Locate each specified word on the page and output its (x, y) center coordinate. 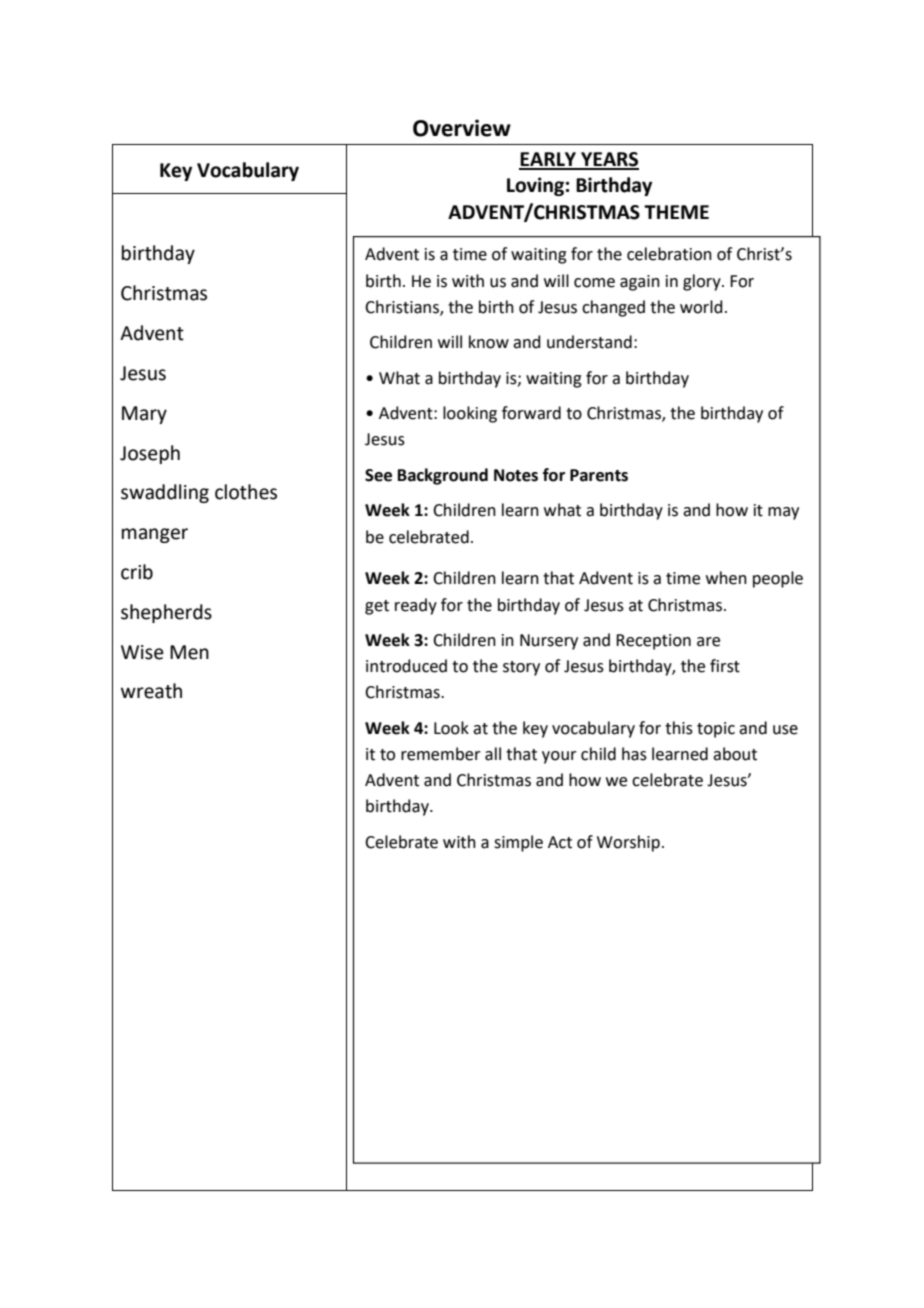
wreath (151, 691)
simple (518, 843)
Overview (462, 128)
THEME (676, 212)
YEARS (609, 160)
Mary (144, 415)
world (701, 307)
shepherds (166, 613)
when (726, 578)
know (489, 342)
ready (416, 606)
